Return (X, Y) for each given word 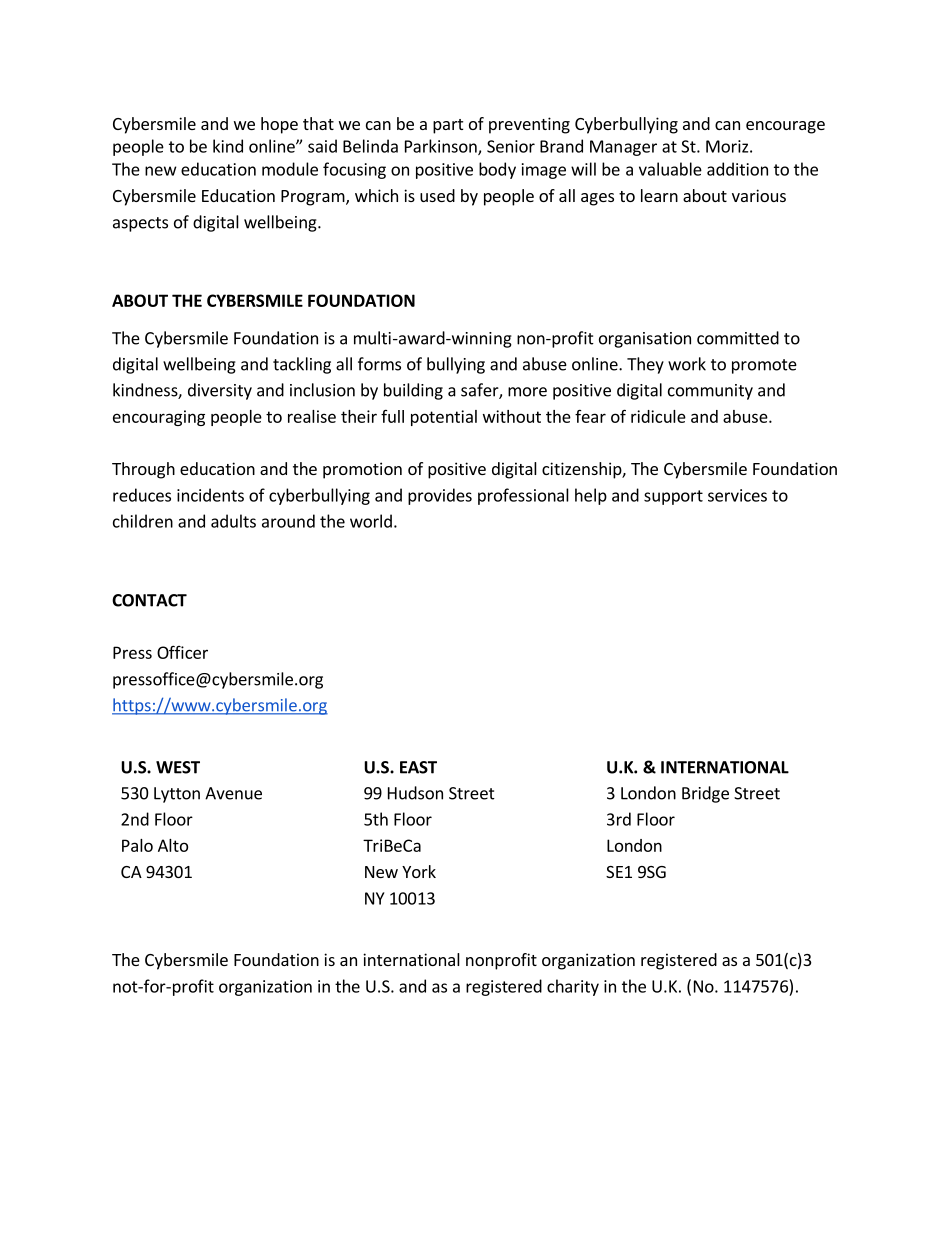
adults (233, 521)
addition (737, 169)
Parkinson (442, 147)
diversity (220, 391)
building (413, 391)
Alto (173, 845)
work (687, 364)
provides (440, 496)
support (673, 497)
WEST (178, 767)
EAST (418, 767)
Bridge (705, 794)
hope (279, 125)
